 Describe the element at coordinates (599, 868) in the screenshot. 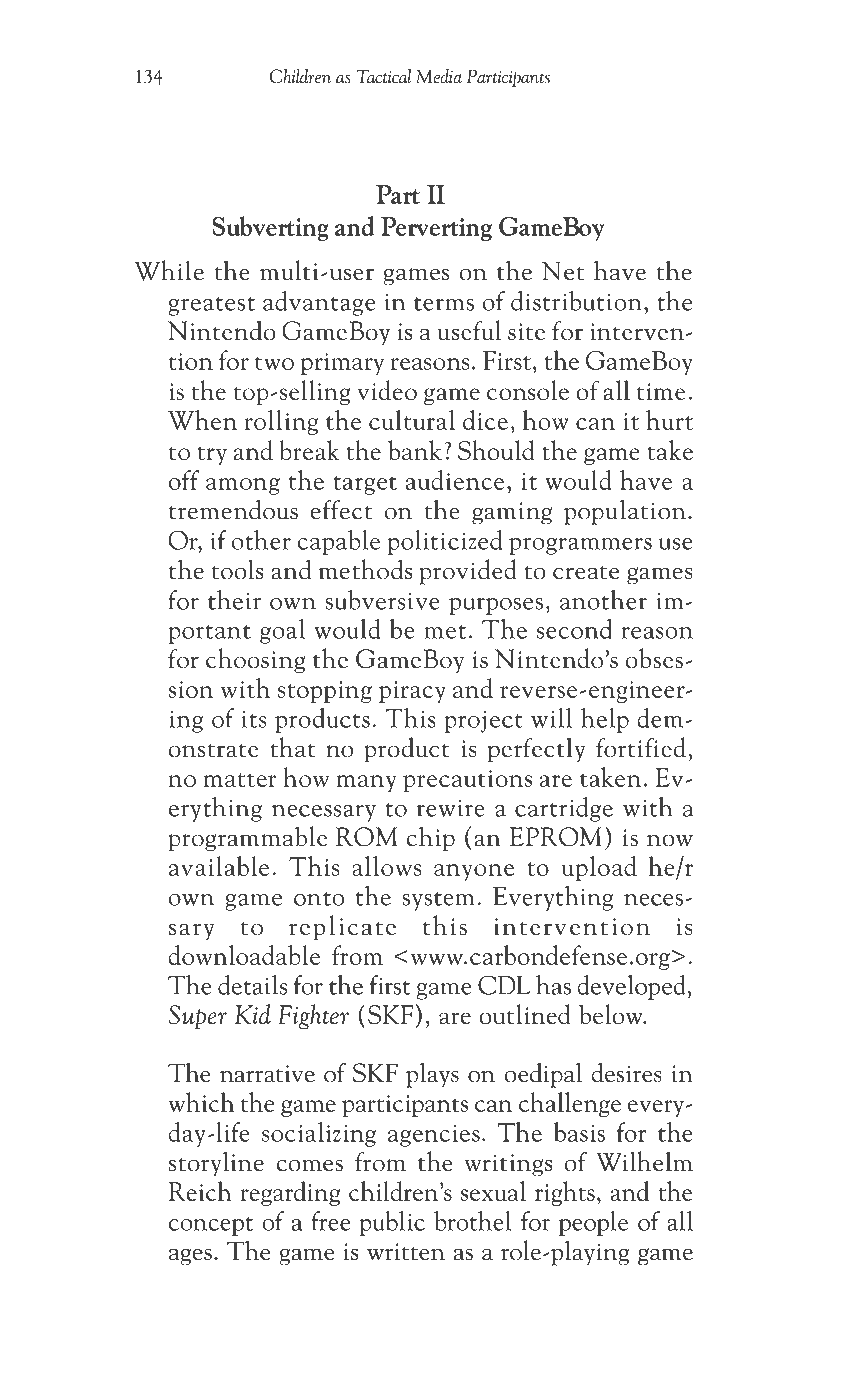

I see `upload` at that location.
